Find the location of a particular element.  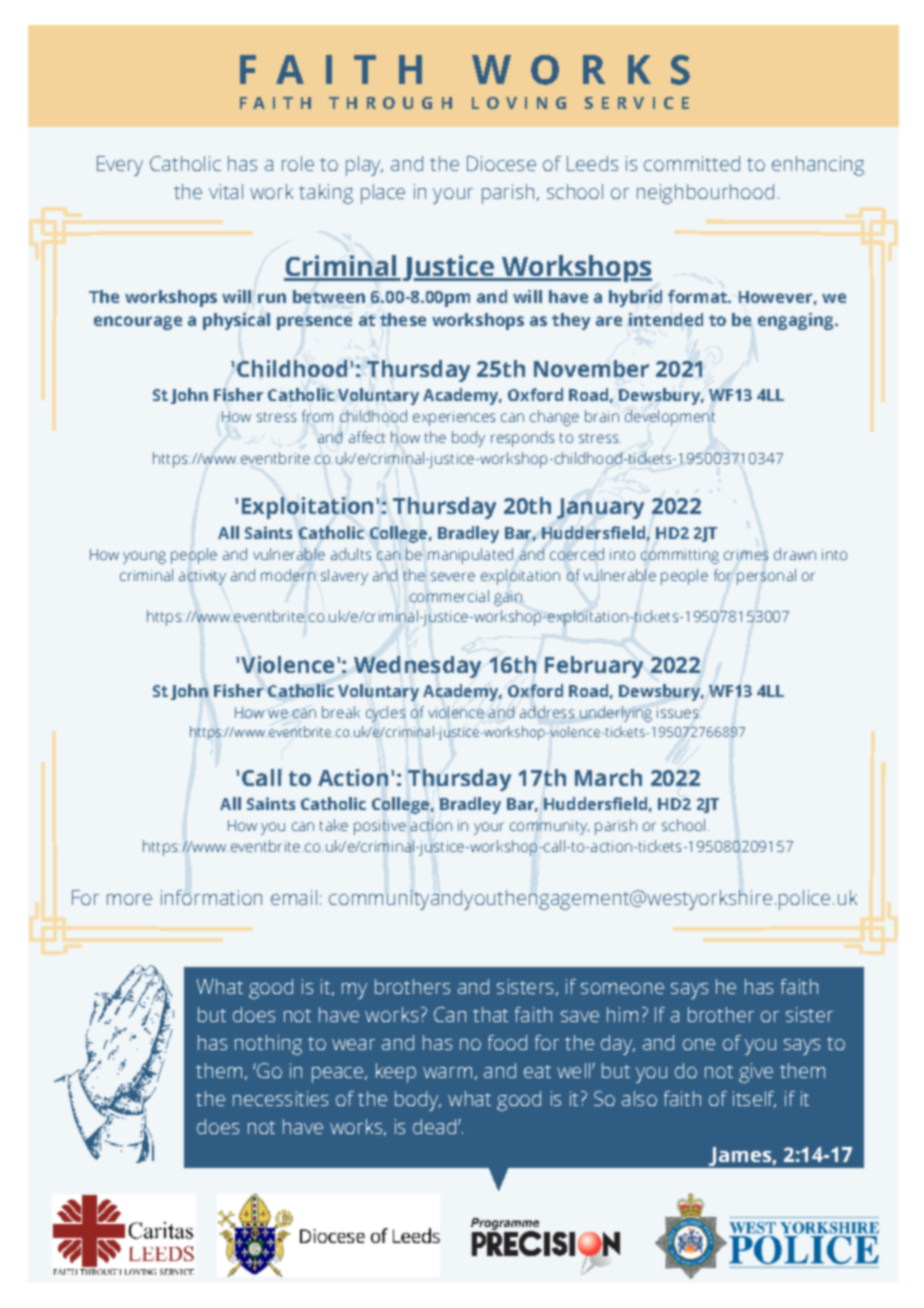

take is located at coordinates (334, 825).
